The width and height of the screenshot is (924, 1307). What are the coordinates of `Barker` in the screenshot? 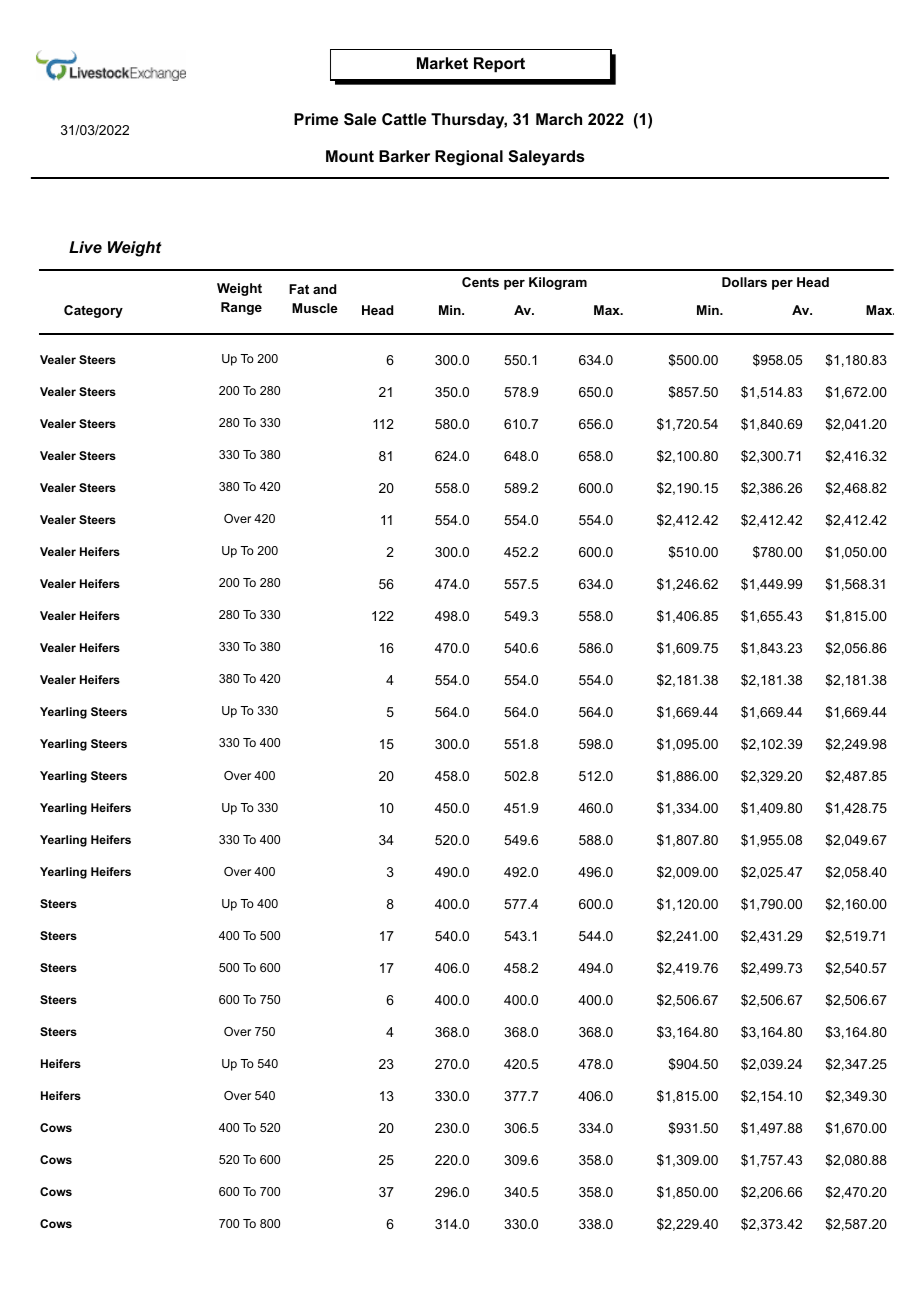 It's located at (404, 156).
